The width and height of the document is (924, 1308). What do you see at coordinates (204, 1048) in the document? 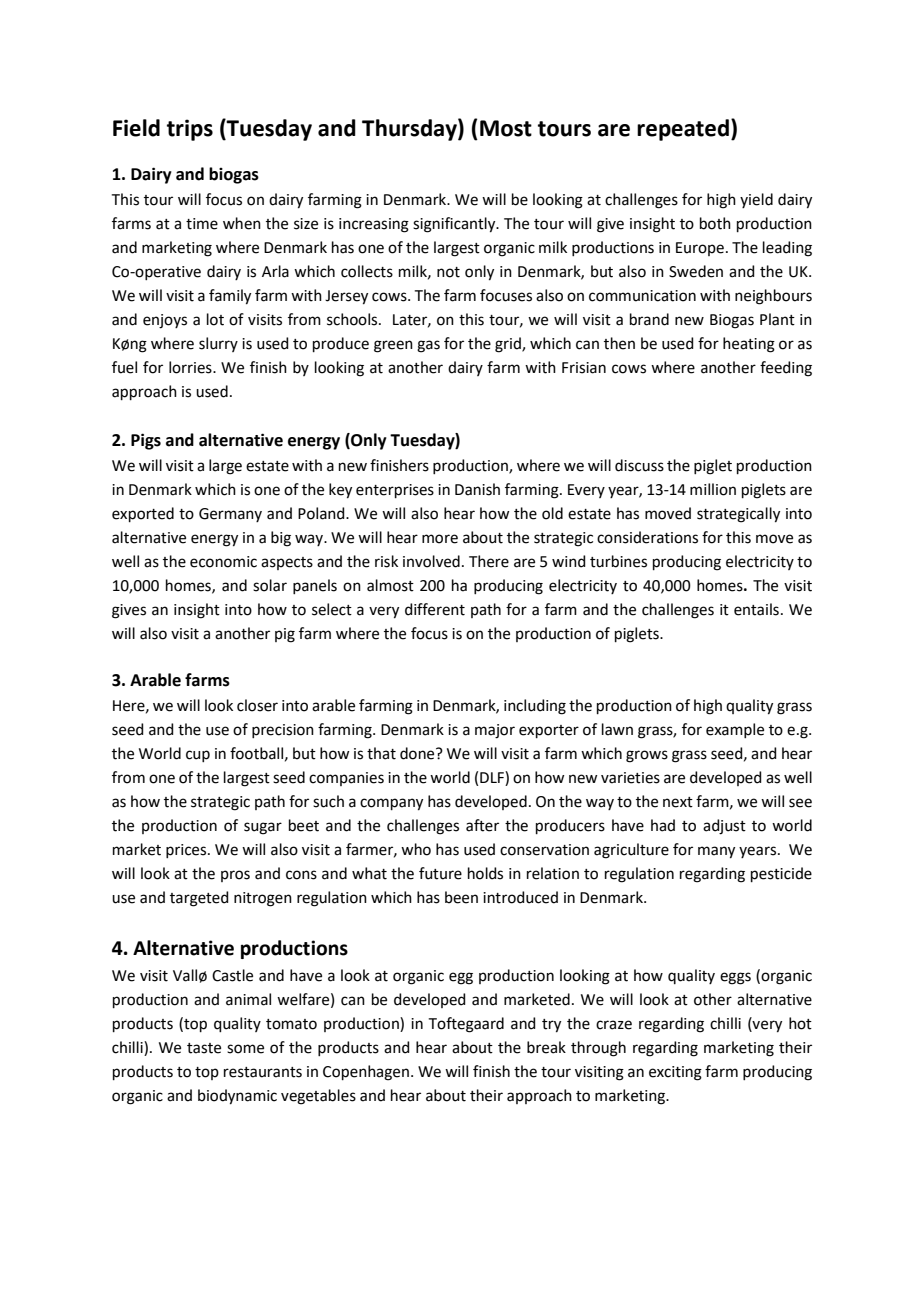
I see `taste` at bounding box center [204, 1048].
